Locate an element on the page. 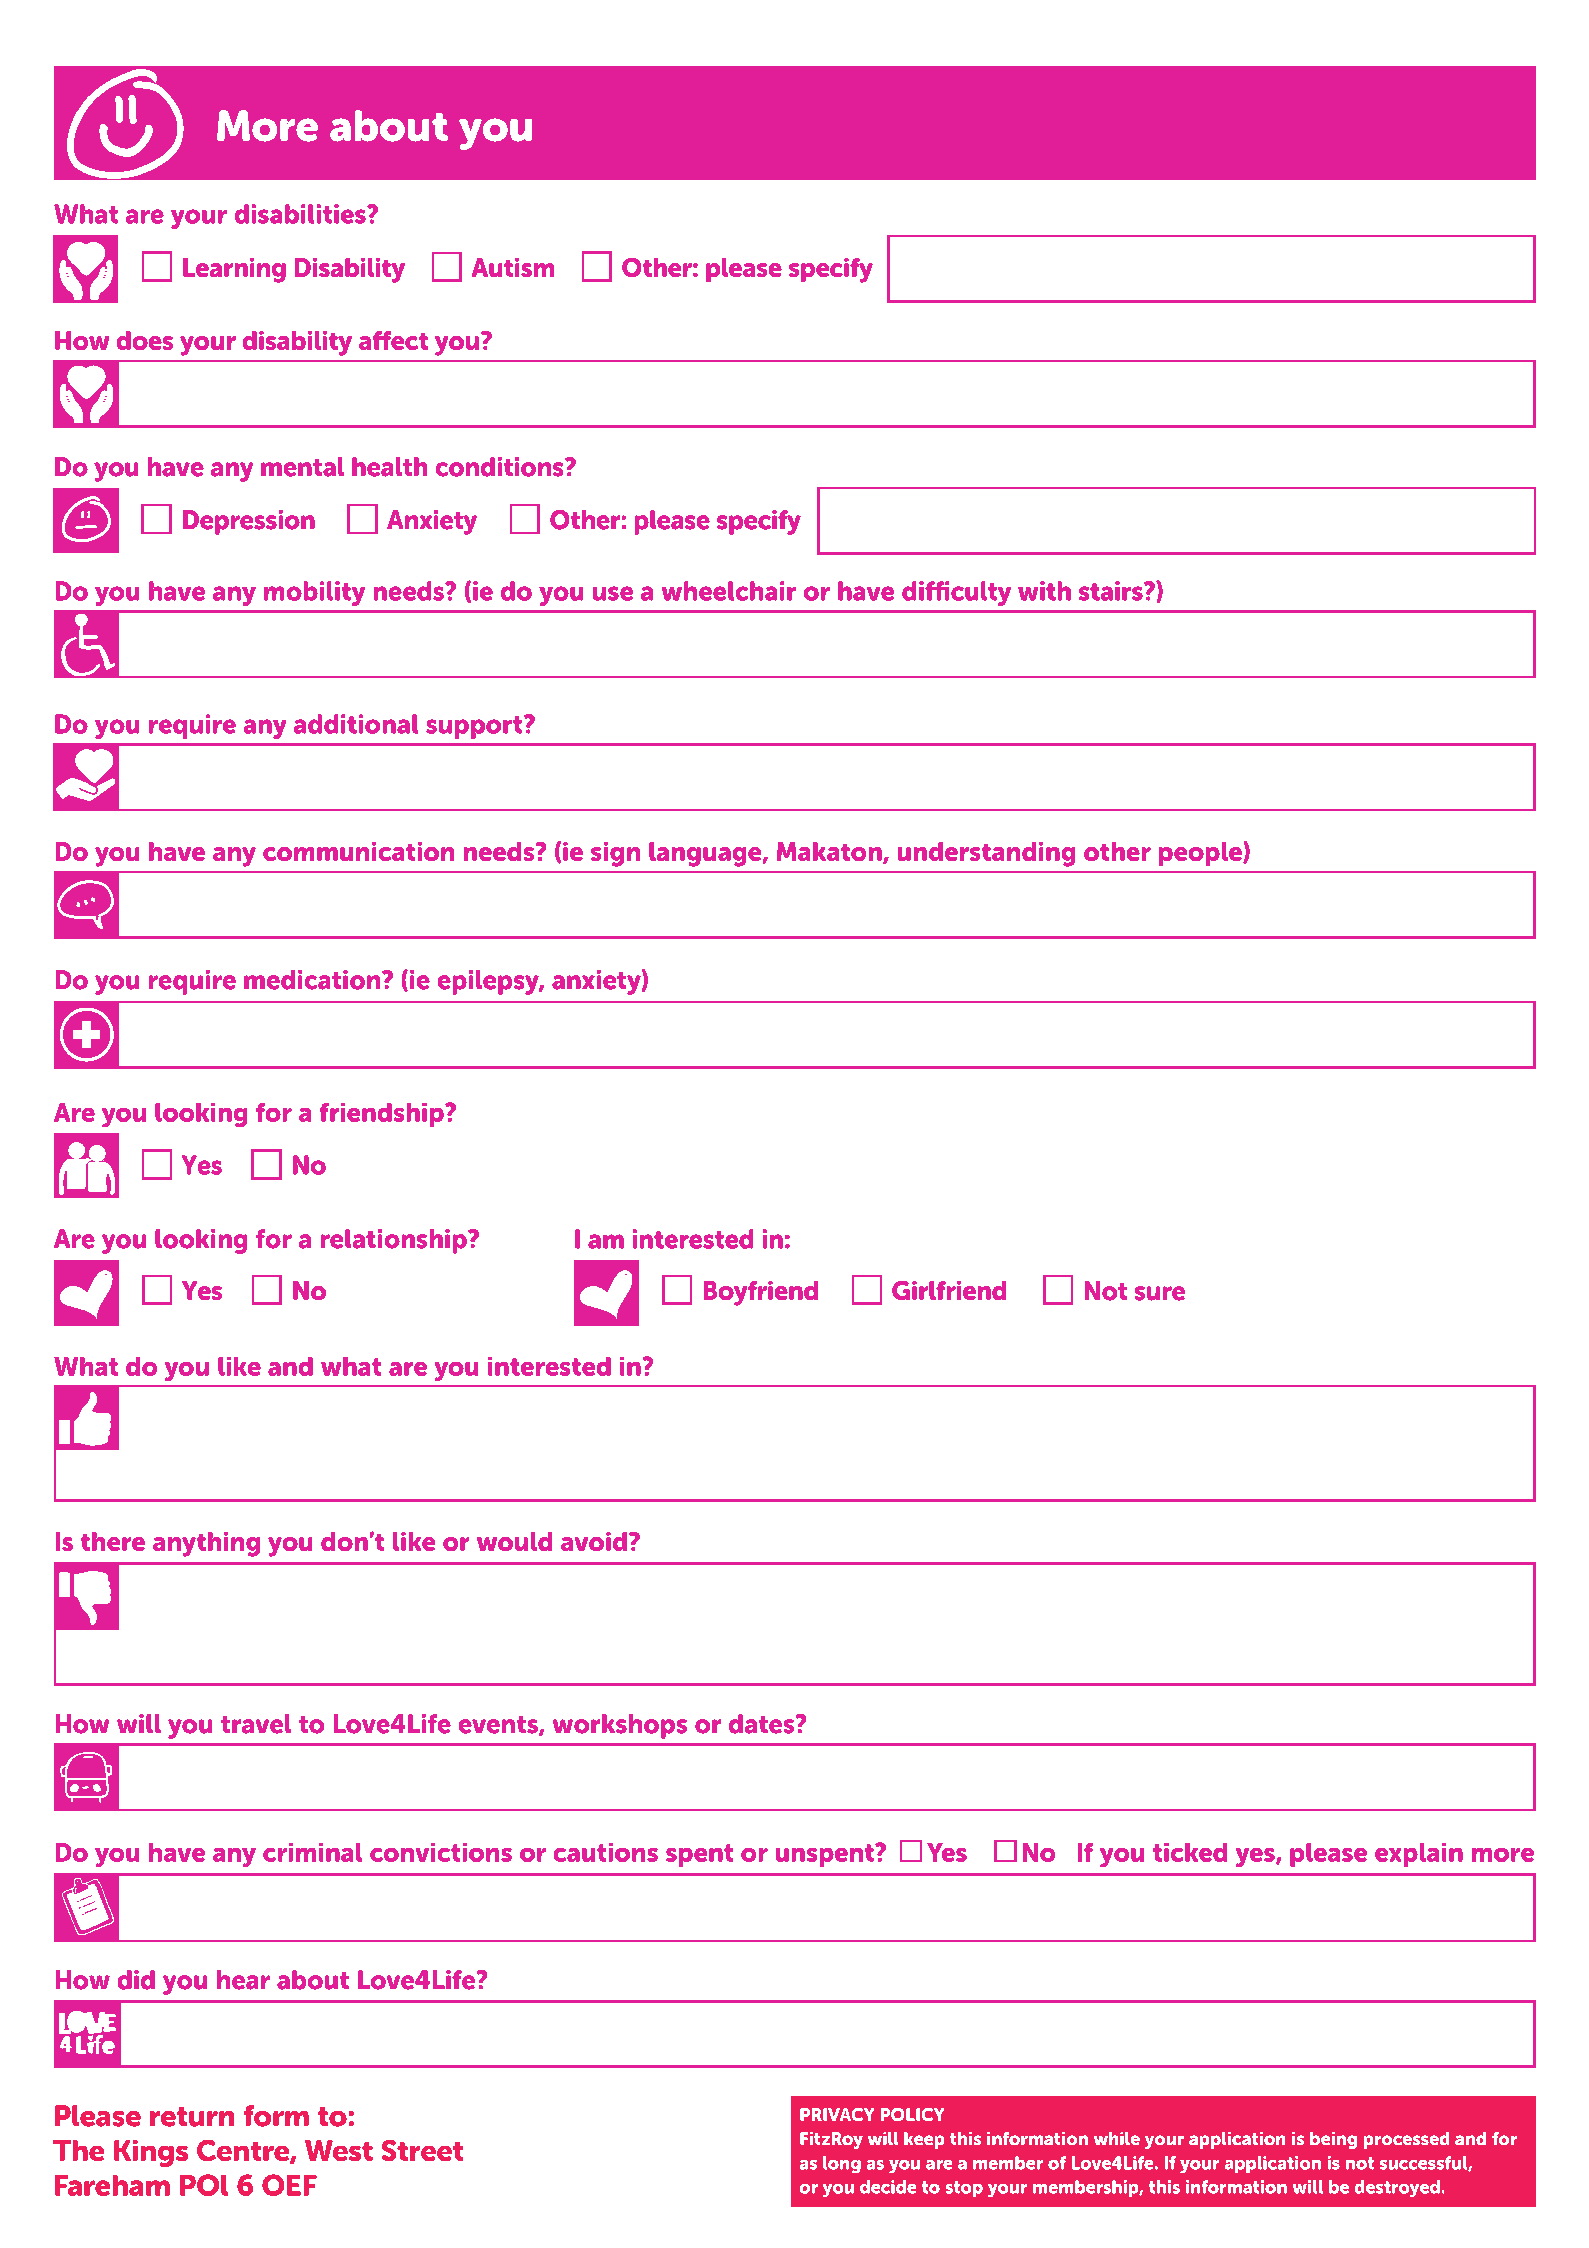 Image resolution: width=1589 pixels, height=2248 pixels. Learning is located at coordinates (234, 270).
